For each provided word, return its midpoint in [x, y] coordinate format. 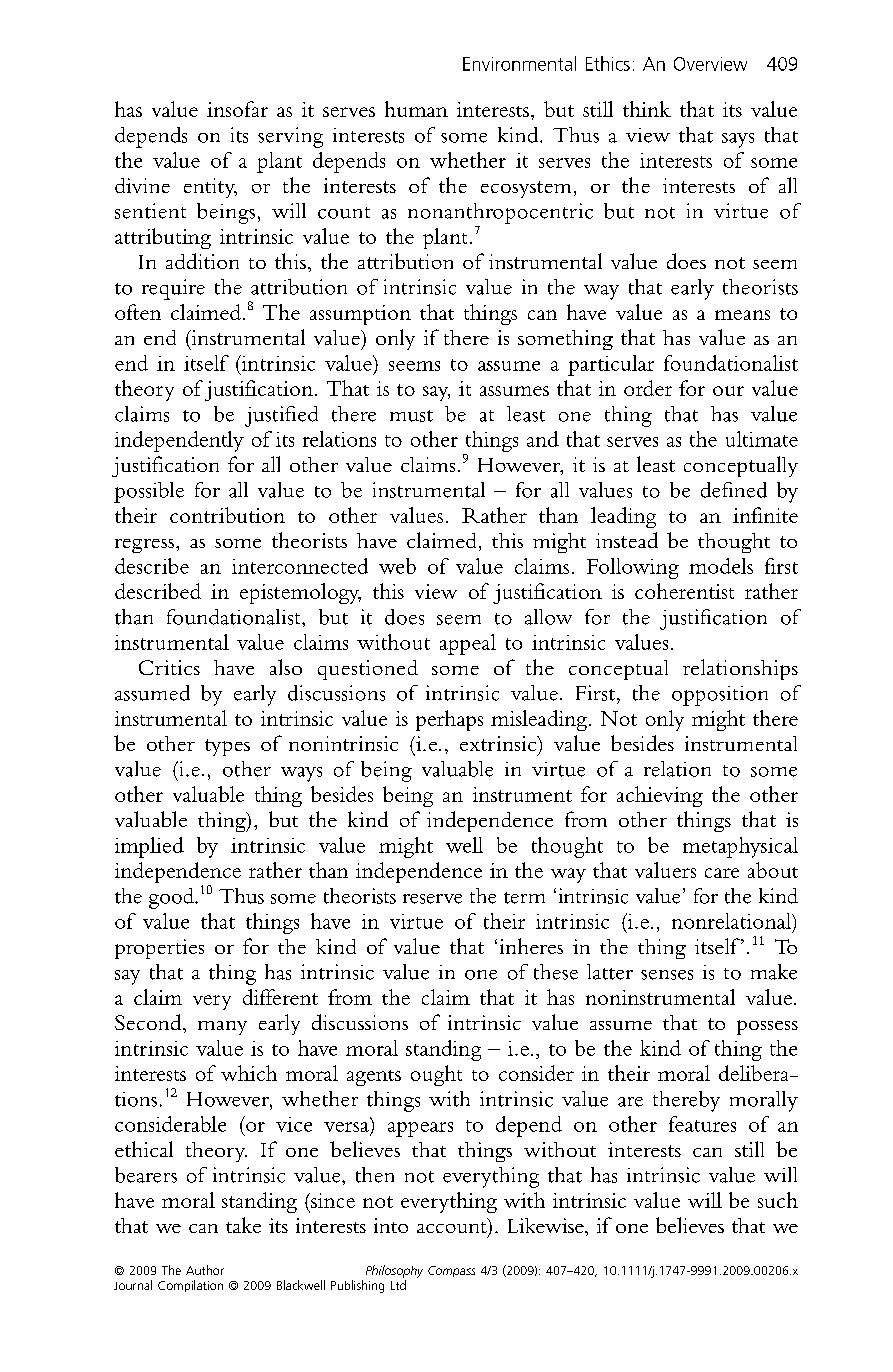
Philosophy [394, 1271]
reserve [432, 899]
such [778, 1200]
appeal [468, 644]
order [648, 388]
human [416, 109]
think [647, 109]
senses [667, 975]
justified [281, 416]
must [411, 416]
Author [205, 1270]
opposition [720, 696]
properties [159, 949]
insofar [237, 109]
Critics [169, 667]
